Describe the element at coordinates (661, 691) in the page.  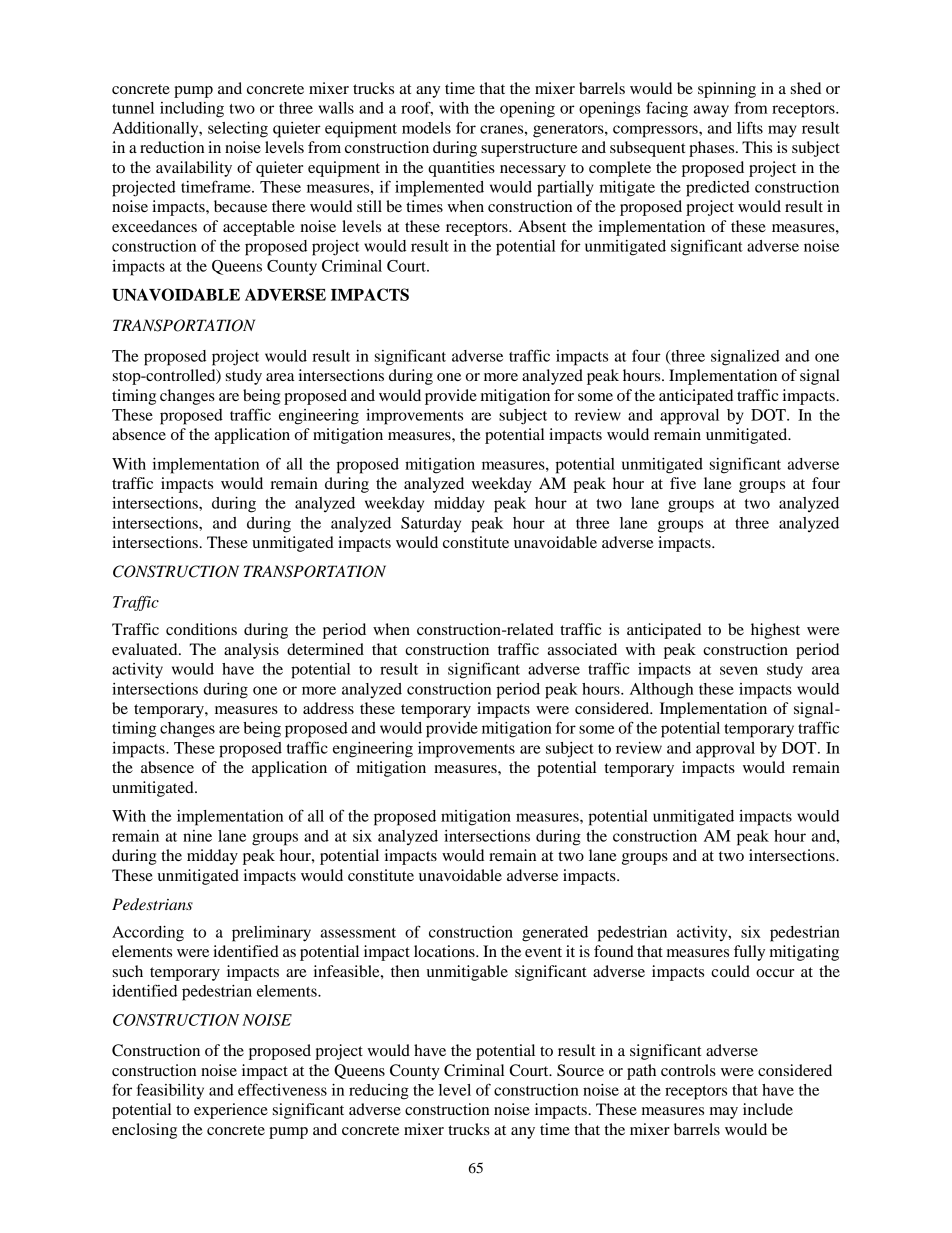
I see `Although` at that location.
